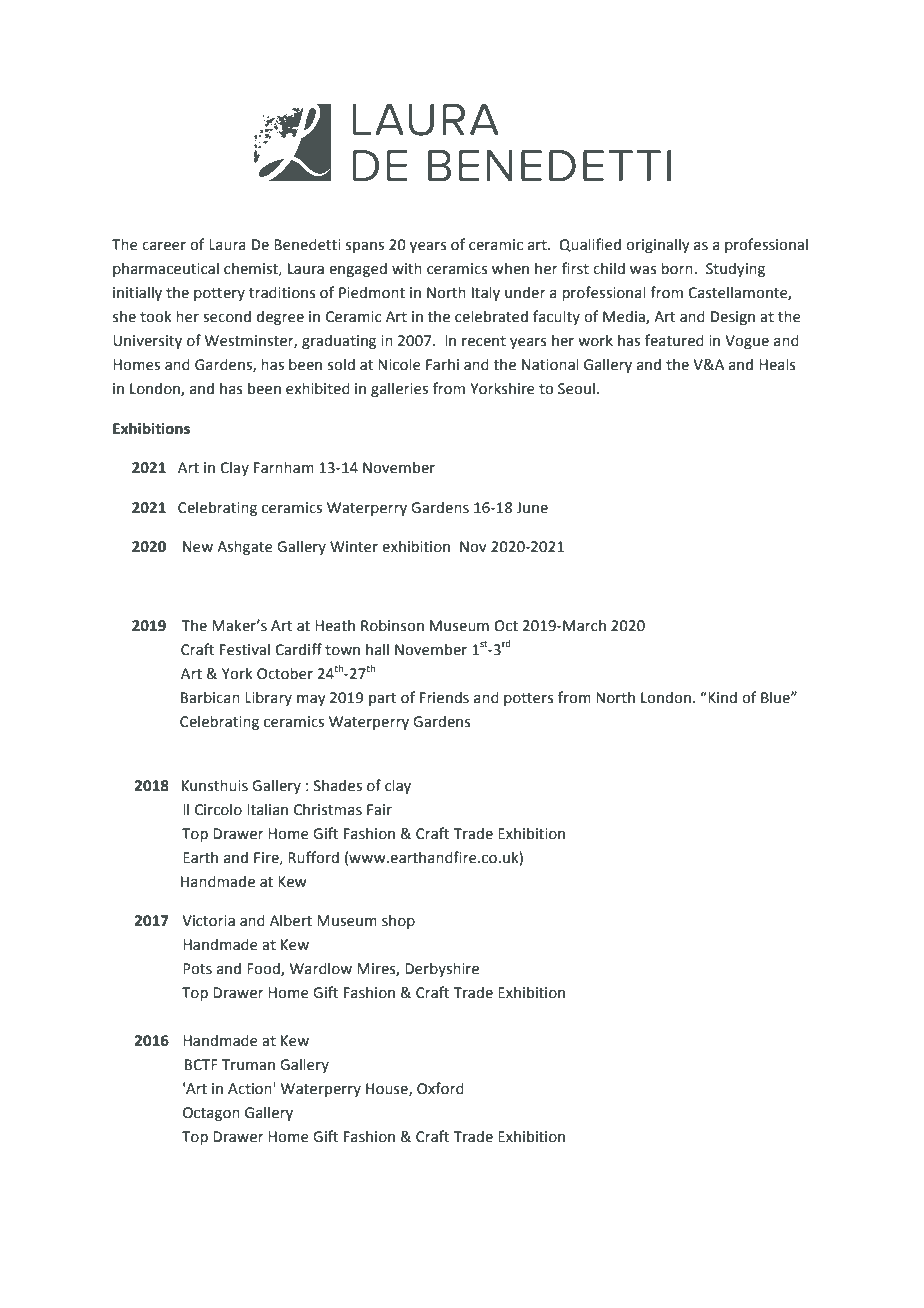 Image resolution: width=924 pixels, height=1308 pixels. I want to click on Victoria, so click(208, 921).
